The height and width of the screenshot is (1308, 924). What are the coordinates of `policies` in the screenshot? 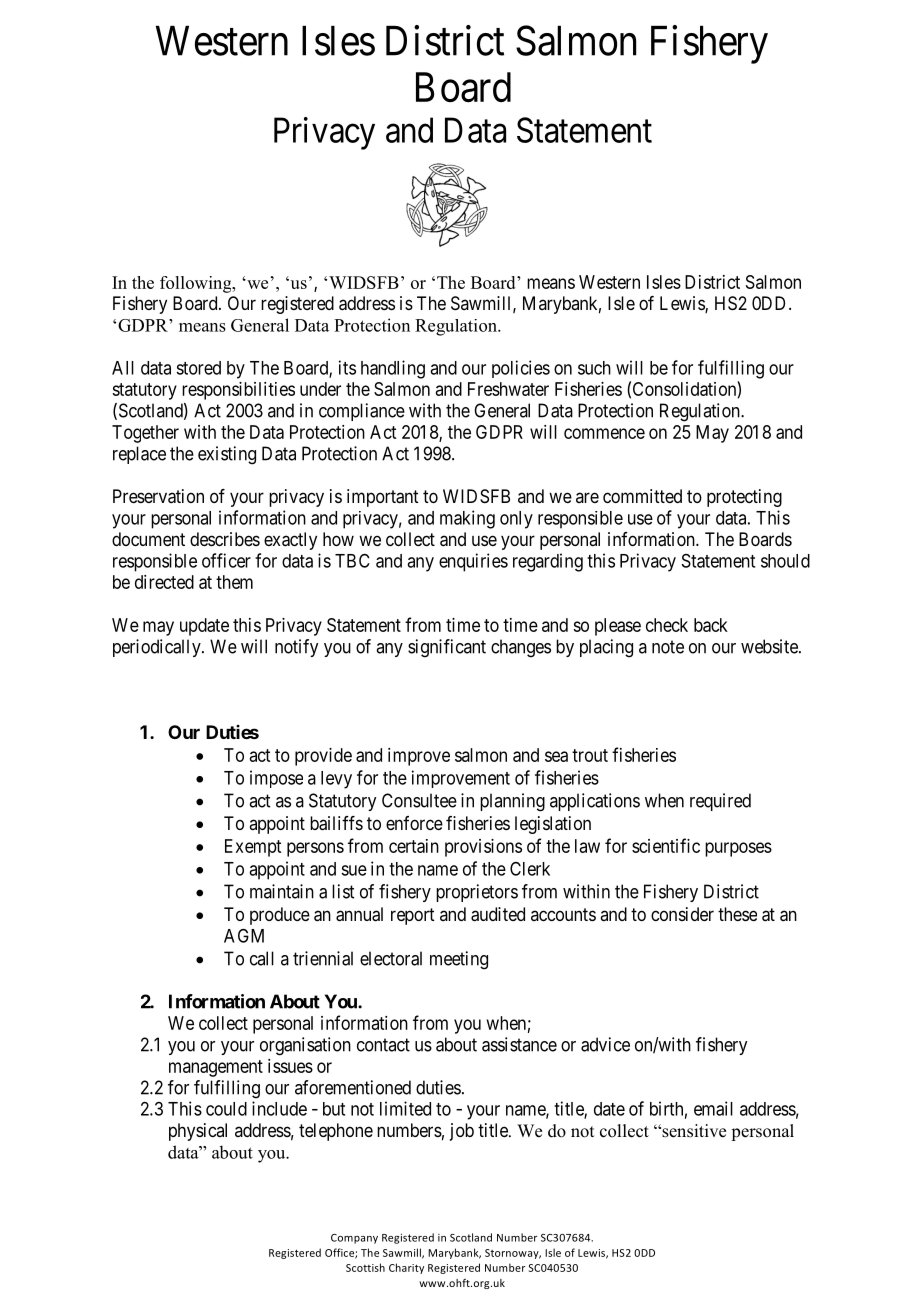 It's located at (521, 369).
